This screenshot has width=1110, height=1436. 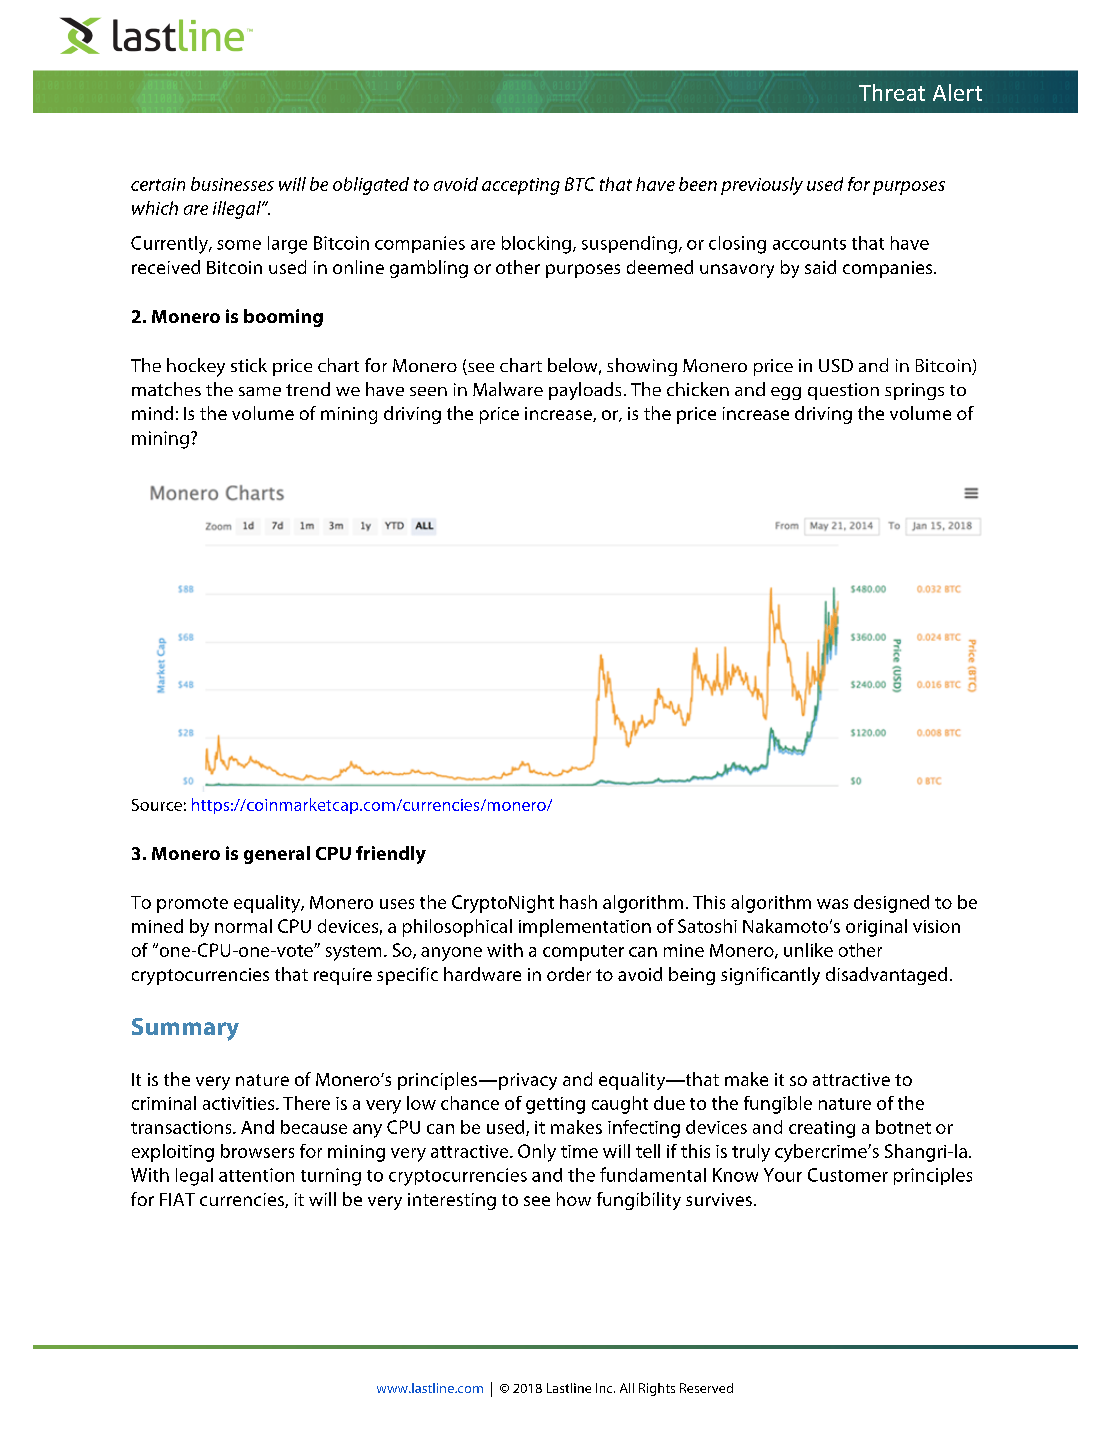 What do you see at coordinates (876, 928) in the screenshot?
I see `original` at bounding box center [876, 928].
